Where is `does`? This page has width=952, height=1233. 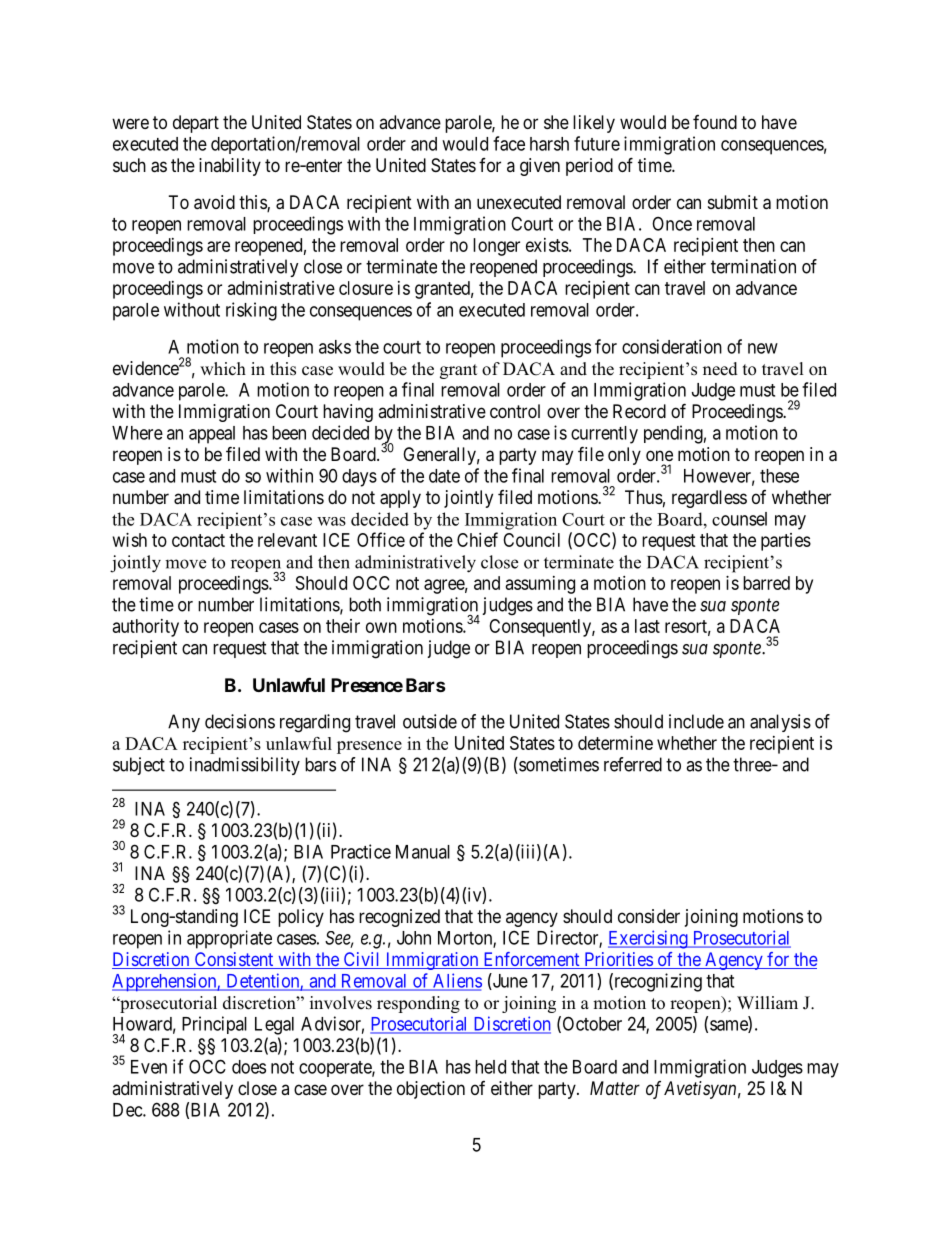 does is located at coordinates (249, 1067).
